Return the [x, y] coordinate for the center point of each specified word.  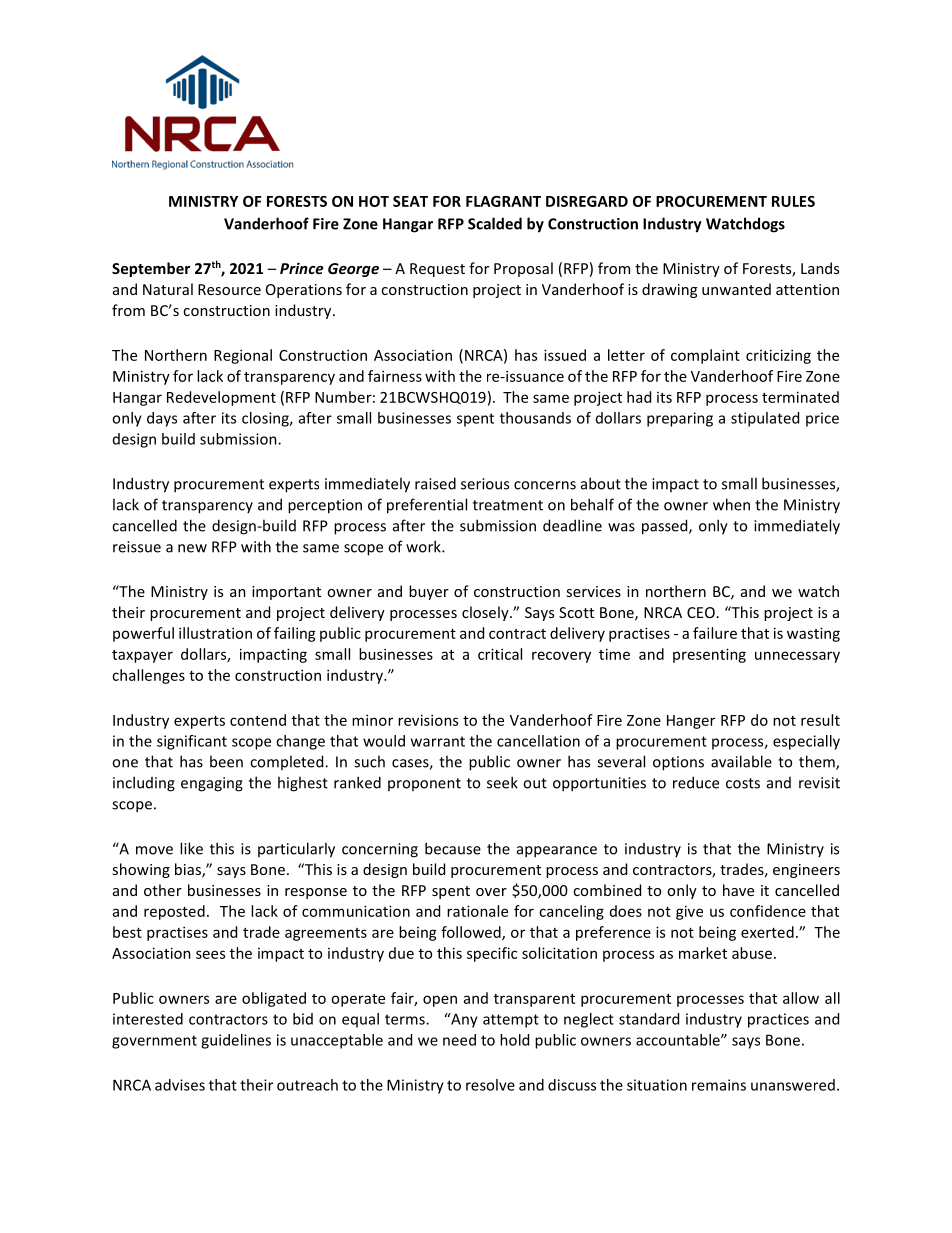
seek [502, 782]
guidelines [236, 1041]
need [459, 1040]
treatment [508, 505]
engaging [212, 784]
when [731, 504]
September [151, 269]
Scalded [495, 223]
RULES [793, 201]
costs [743, 783]
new [192, 548]
